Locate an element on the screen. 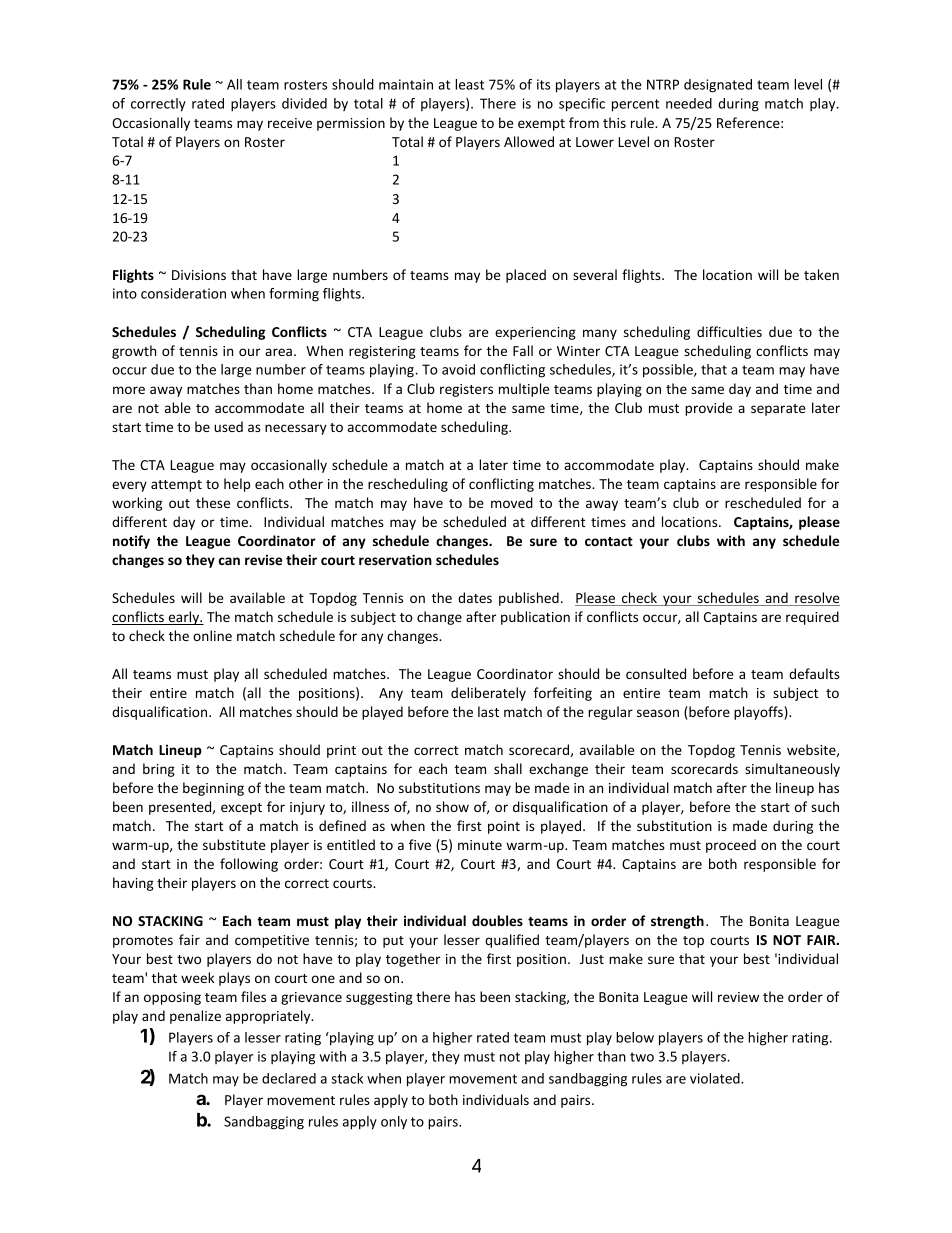 The height and width of the screenshot is (1233, 952). designated is located at coordinates (718, 86).
